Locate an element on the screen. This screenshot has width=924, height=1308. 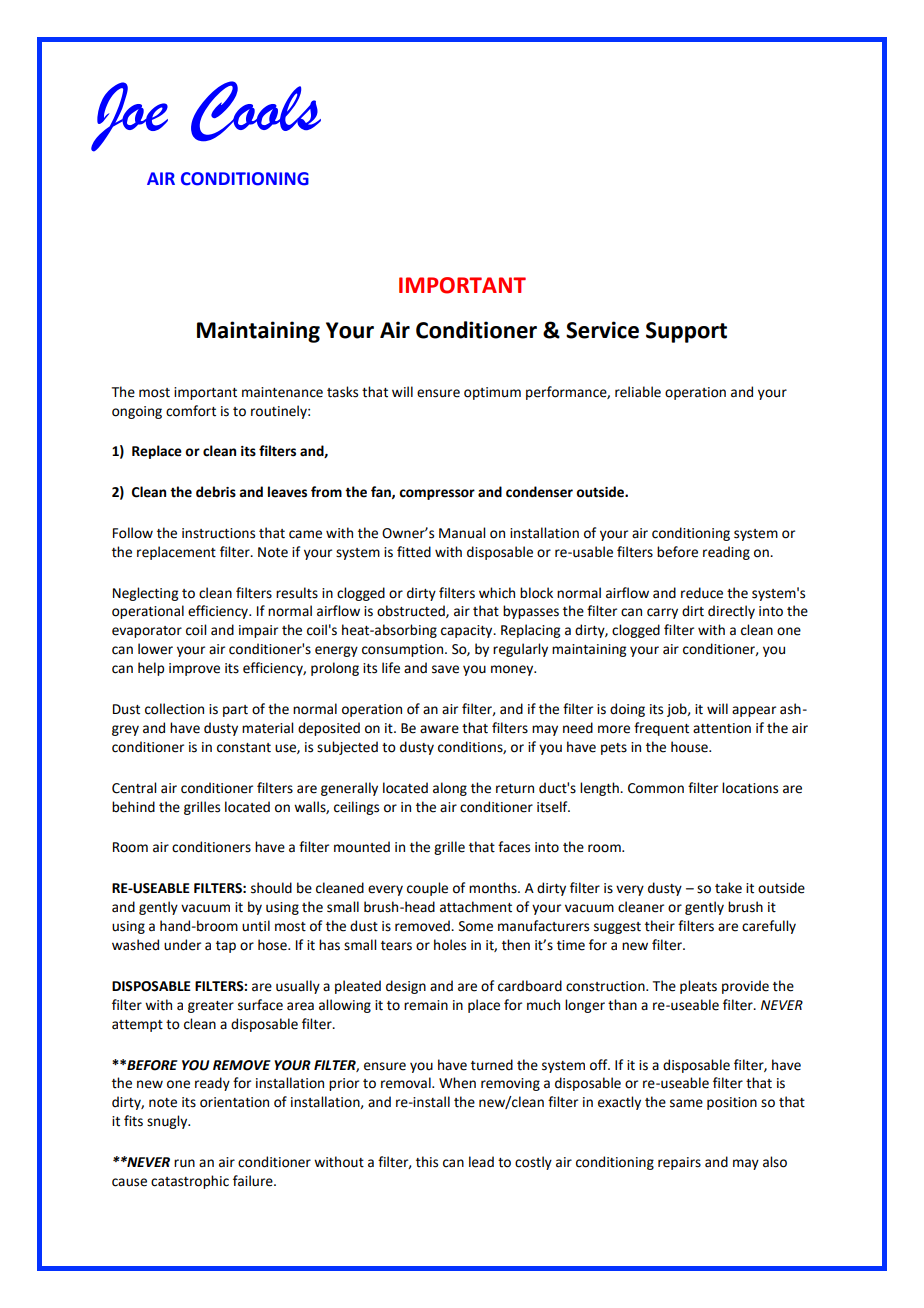
run is located at coordinates (184, 1163).
